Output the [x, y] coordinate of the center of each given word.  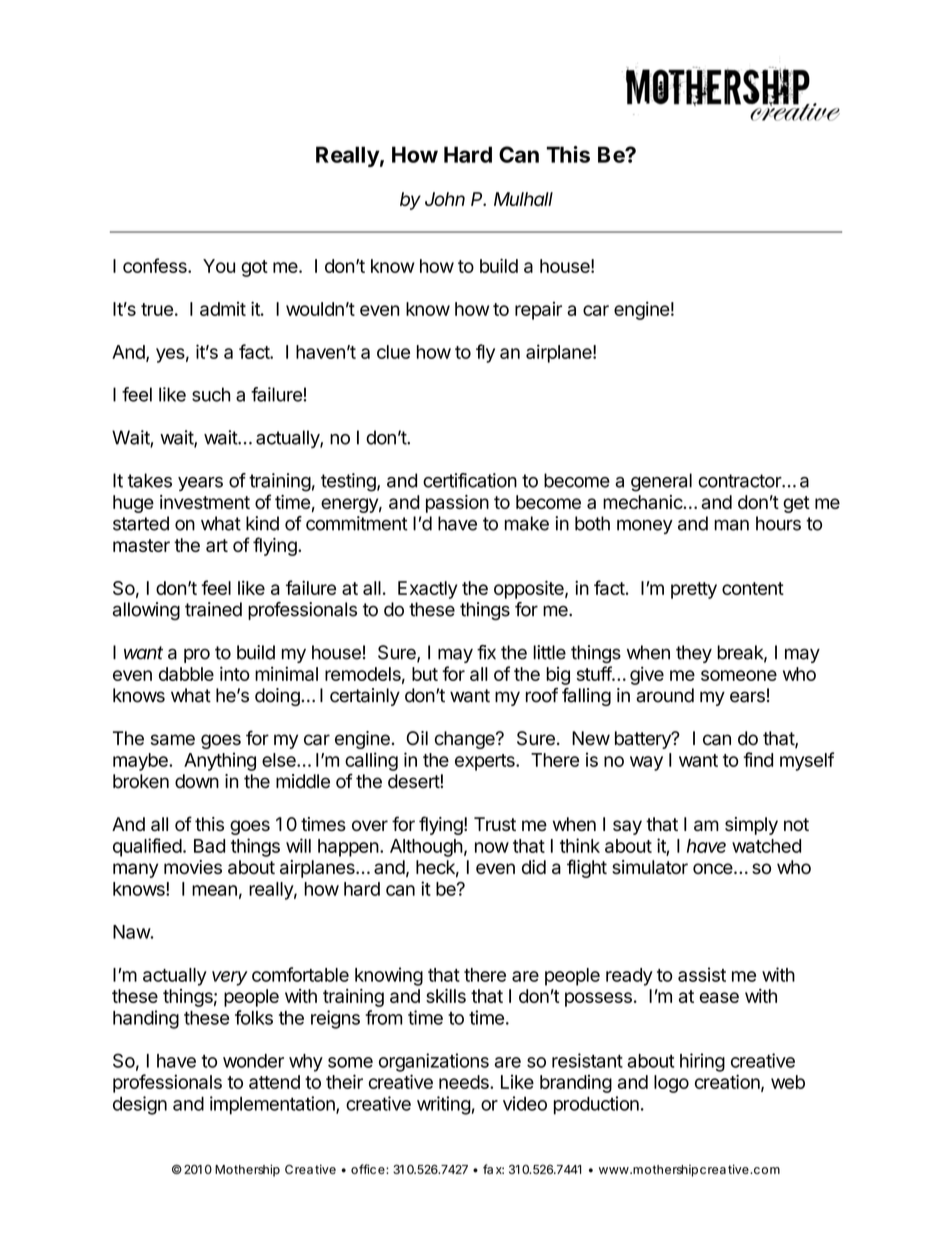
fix [486, 652]
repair [538, 311]
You [219, 266]
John [445, 199]
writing [444, 1105]
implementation [273, 1105]
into [235, 673]
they [694, 654]
